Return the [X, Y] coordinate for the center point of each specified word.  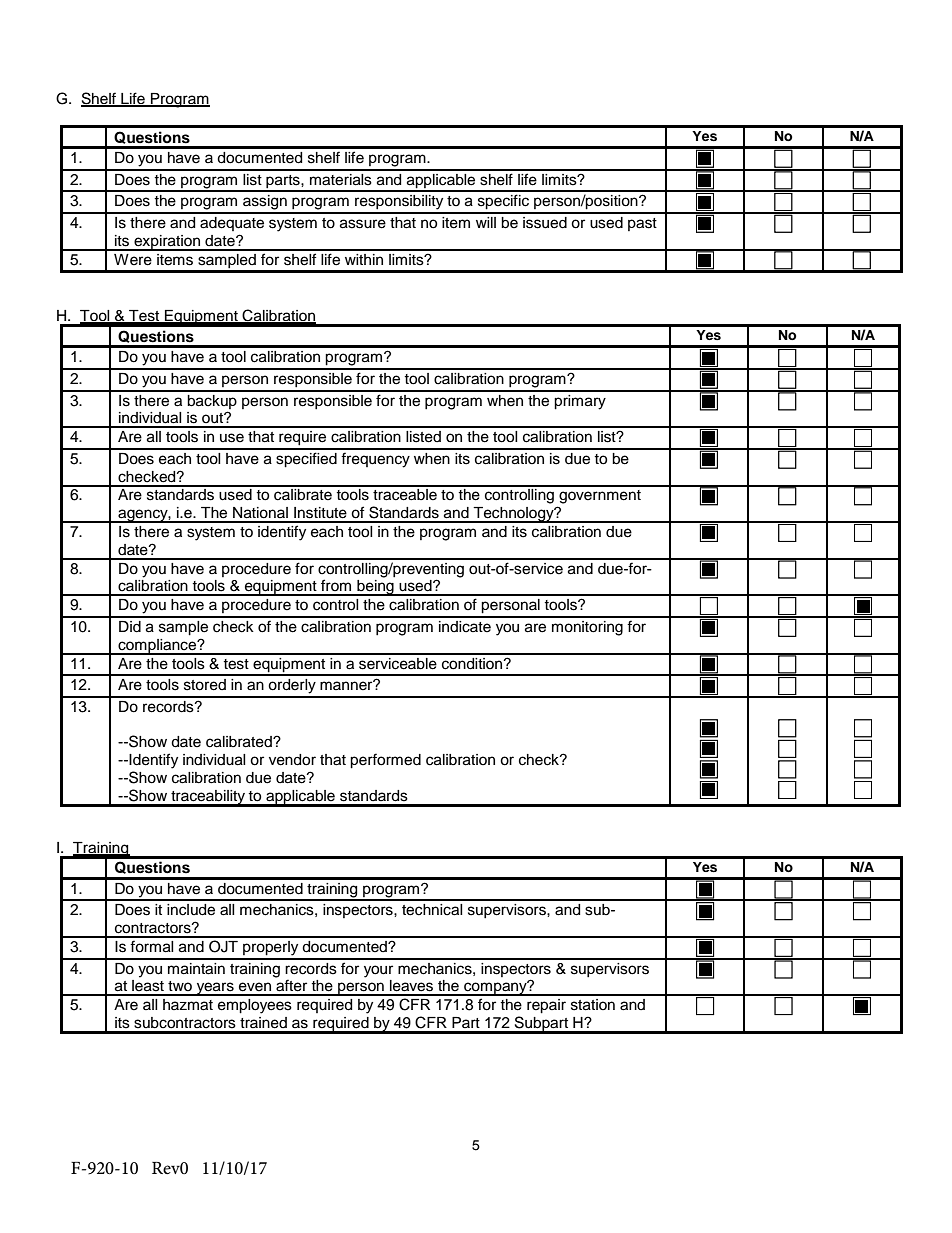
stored [205, 685]
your [378, 971]
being [375, 588]
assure [363, 224]
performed [385, 761]
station [593, 1005]
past [642, 224]
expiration [167, 243]
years [215, 989]
